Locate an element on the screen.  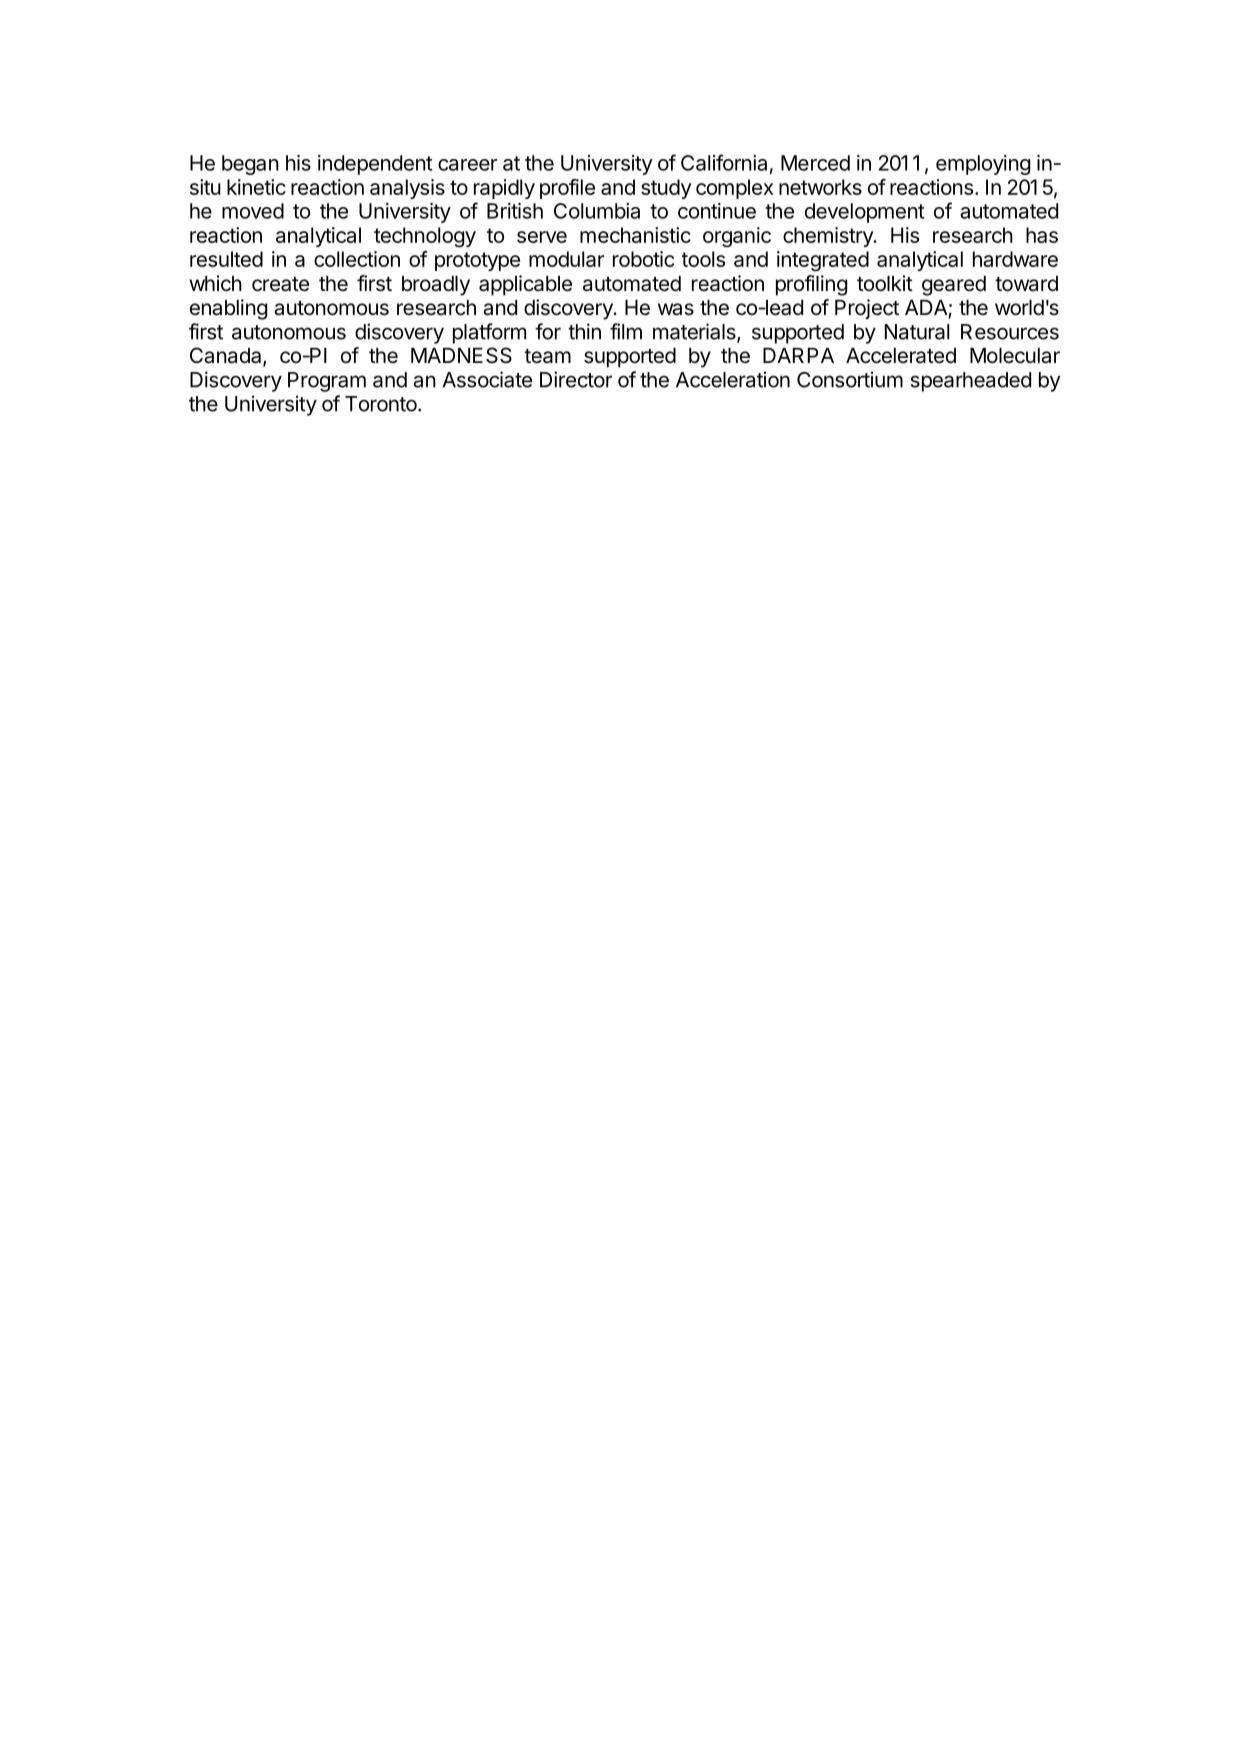
California is located at coordinates (724, 162).
